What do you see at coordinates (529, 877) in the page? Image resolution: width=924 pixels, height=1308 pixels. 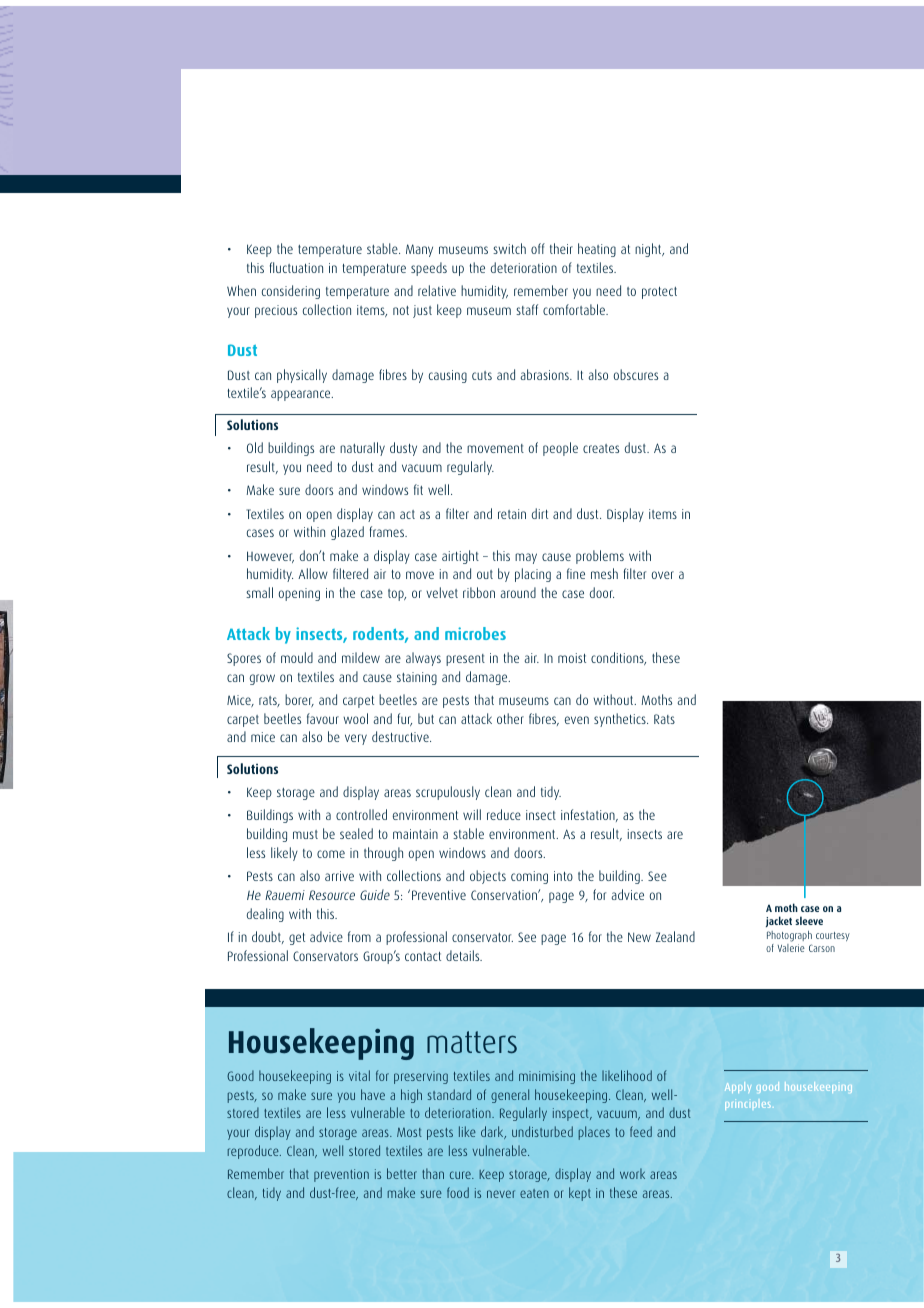 I see `coming` at bounding box center [529, 877].
